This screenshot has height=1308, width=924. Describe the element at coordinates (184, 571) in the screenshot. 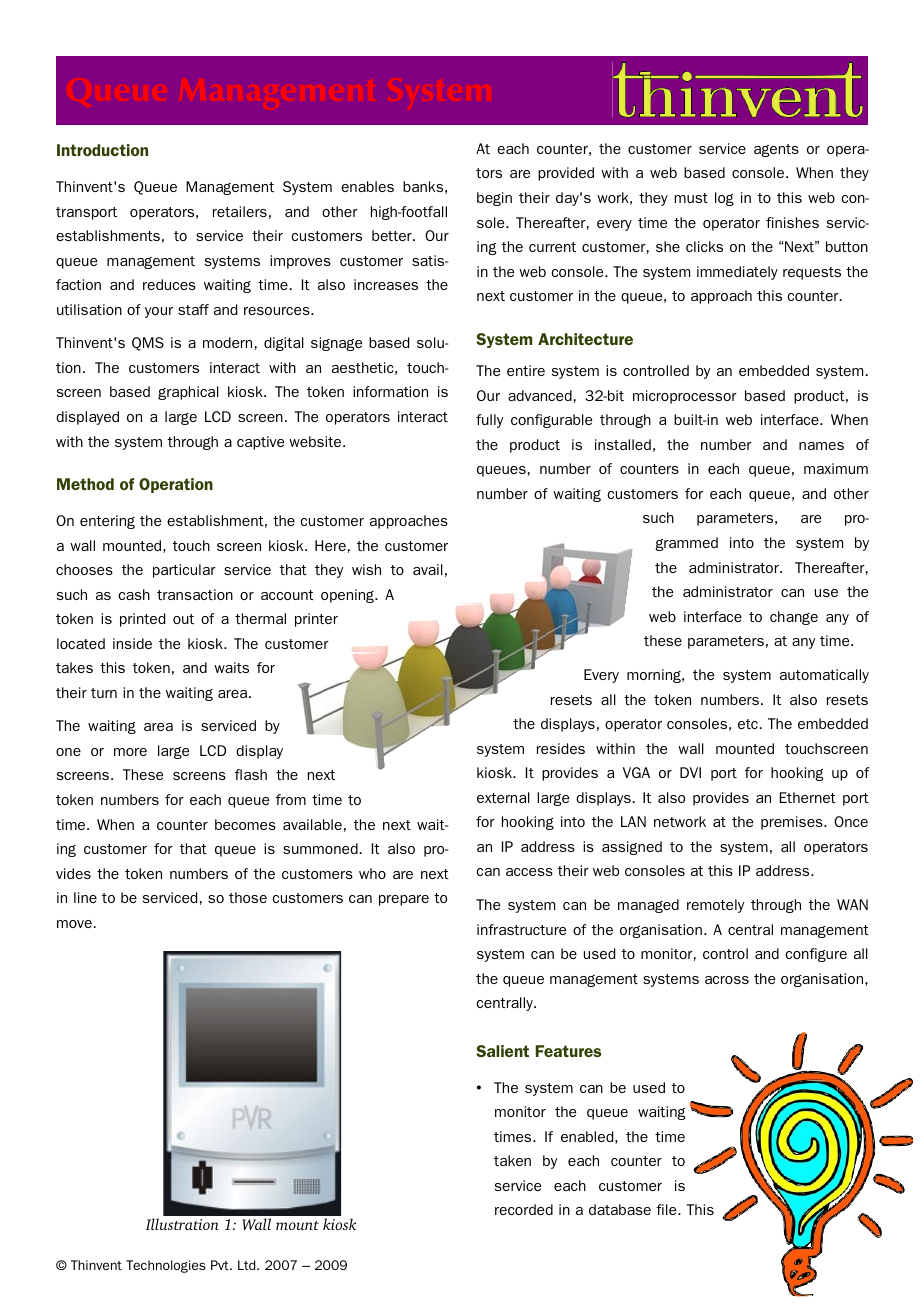

I see `particular` at that location.
